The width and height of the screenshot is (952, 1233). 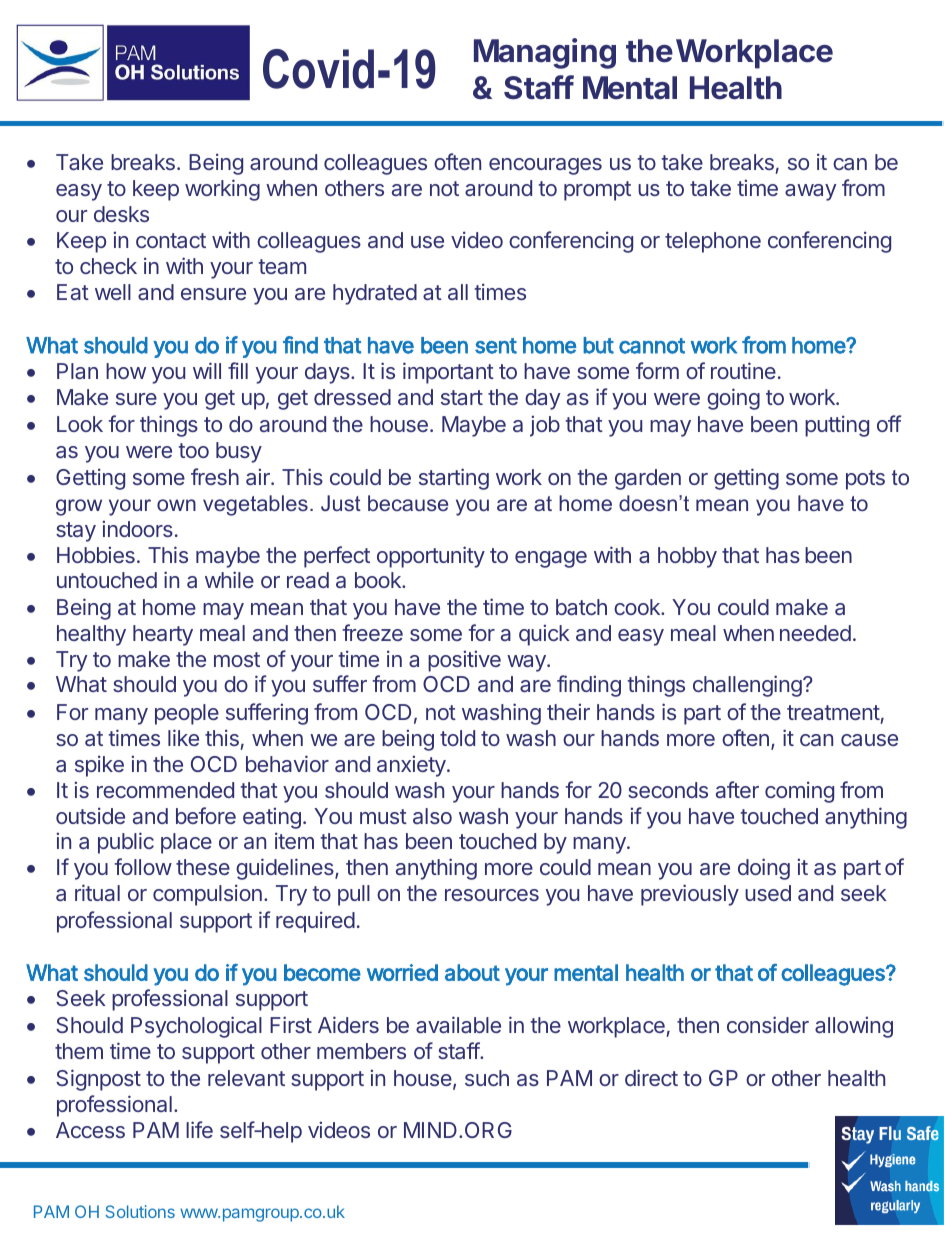 I want to click on needed, so click(x=815, y=633).
